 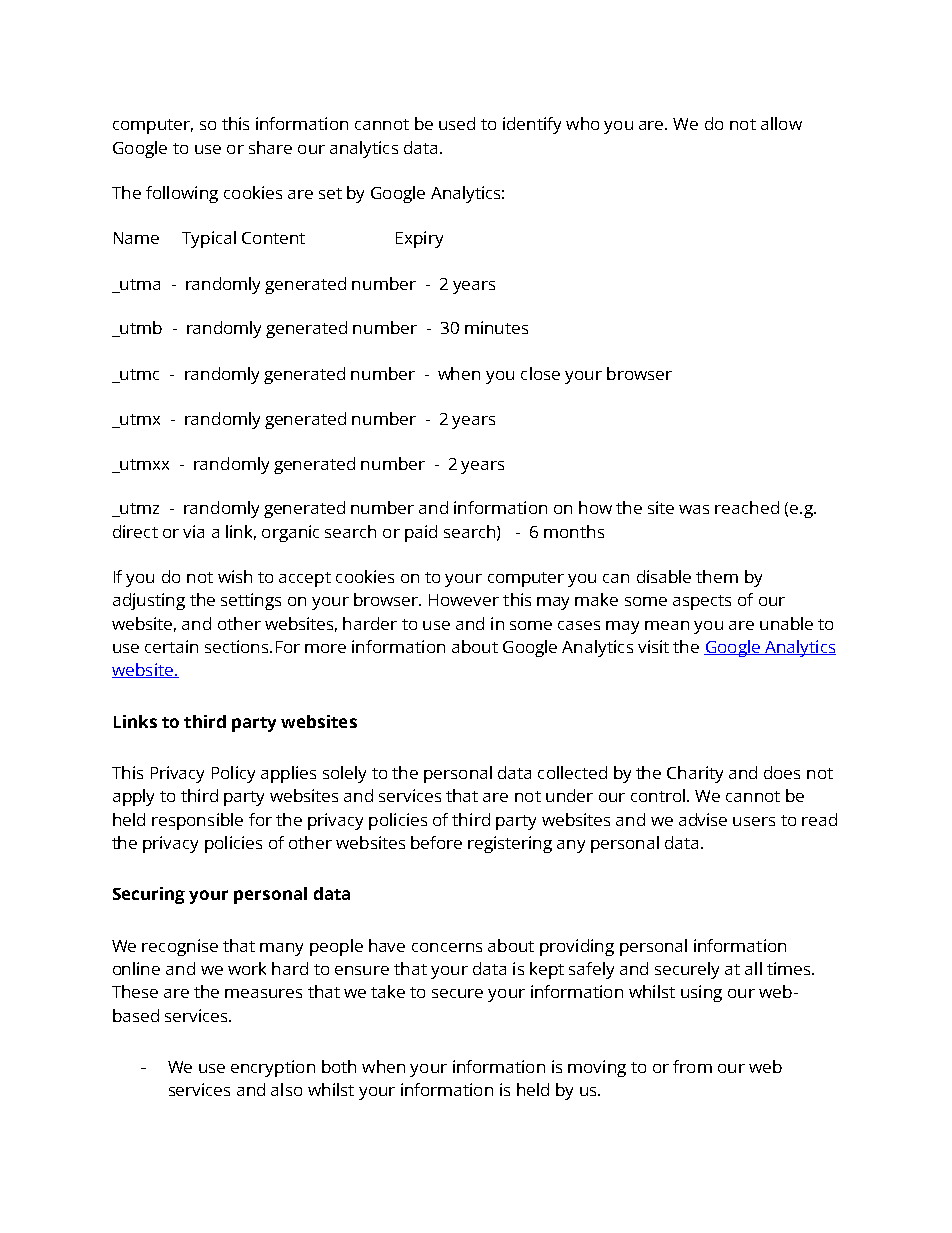 What do you see at coordinates (273, 1068) in the screenshot?
I see `encryption` at bounding box center [273, 1068].
